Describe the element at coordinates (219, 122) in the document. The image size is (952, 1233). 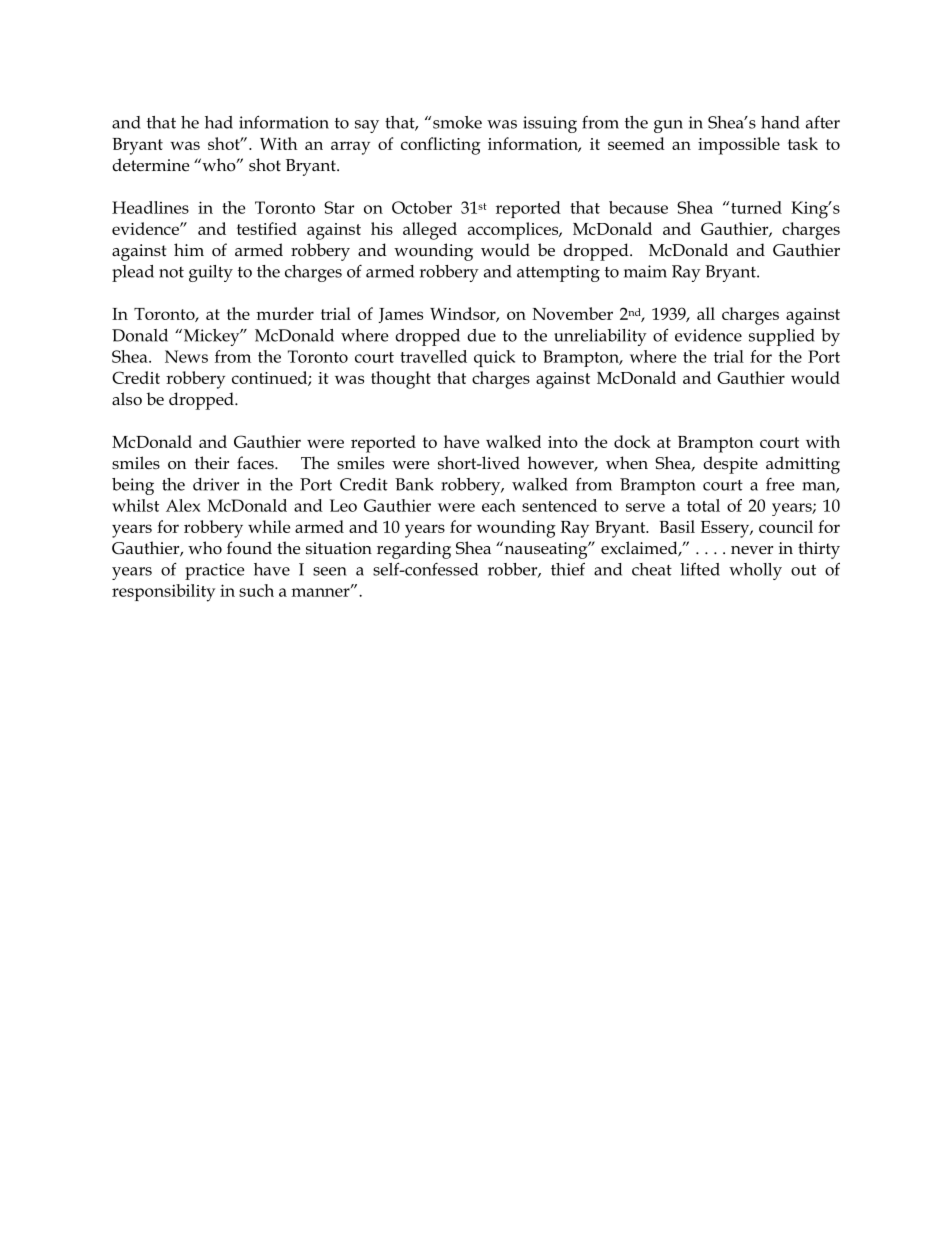
I see `had` at that location.
